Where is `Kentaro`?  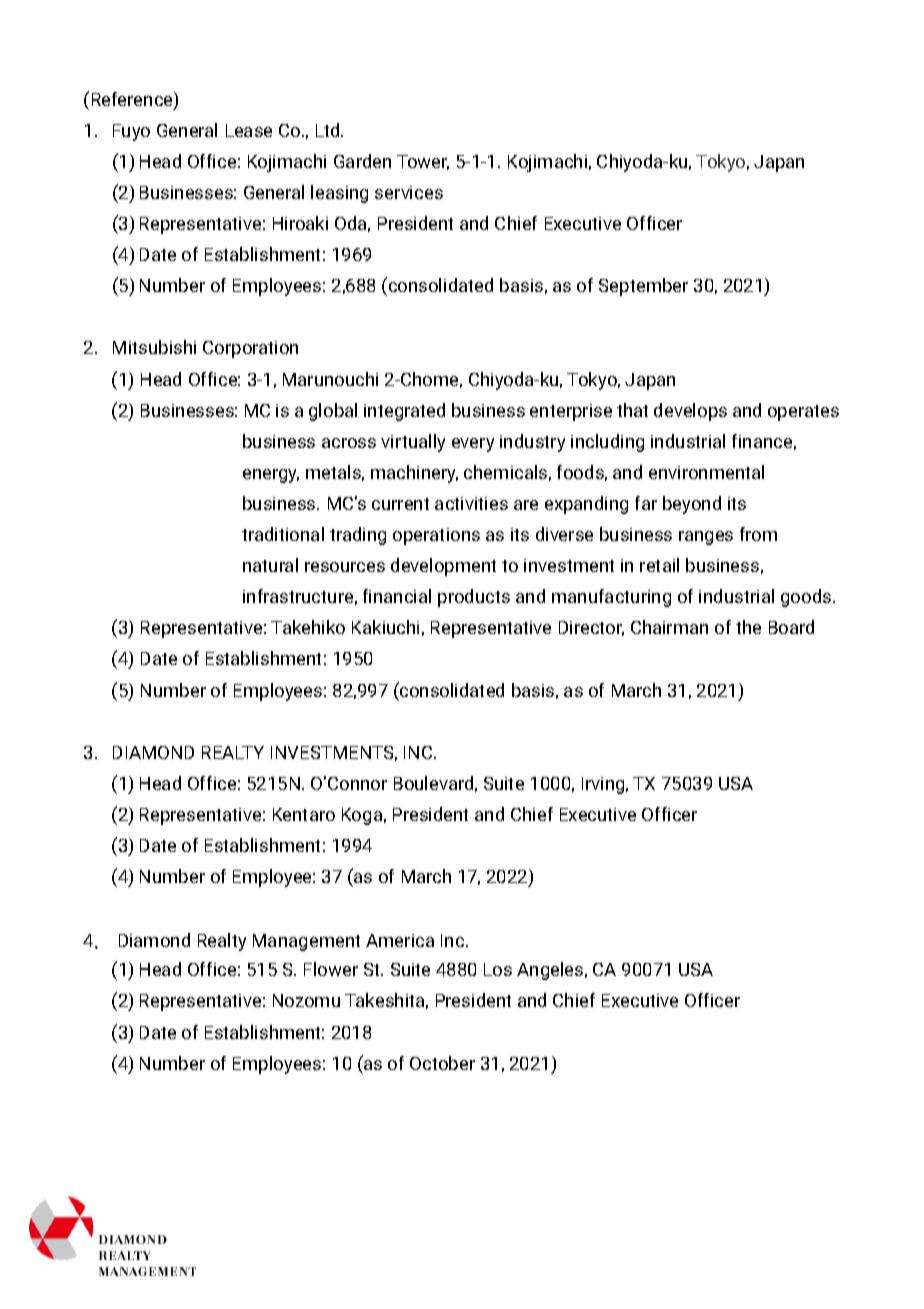 Kentaro is located at coordinates (304, 814).
